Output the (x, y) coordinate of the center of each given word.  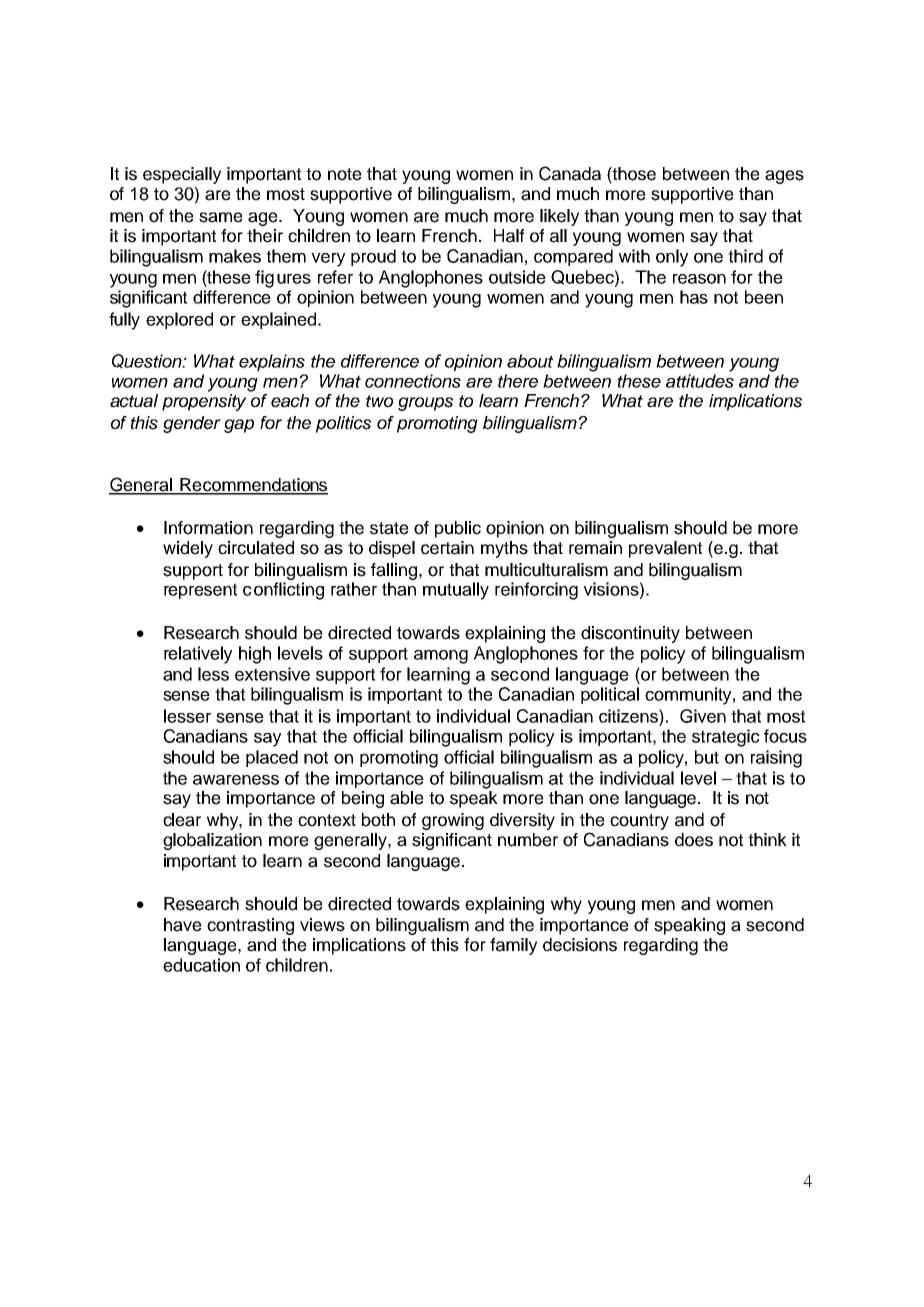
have (183, 925)
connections (413, 381)
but (707, 757)
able (407, 798)
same (221, 217)
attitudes (700, 381)
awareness (236, 780)
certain (447, 548)
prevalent (665, 549)
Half (509, 236)
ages (784, 177)
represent (200, 591)
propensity (204, 402)
